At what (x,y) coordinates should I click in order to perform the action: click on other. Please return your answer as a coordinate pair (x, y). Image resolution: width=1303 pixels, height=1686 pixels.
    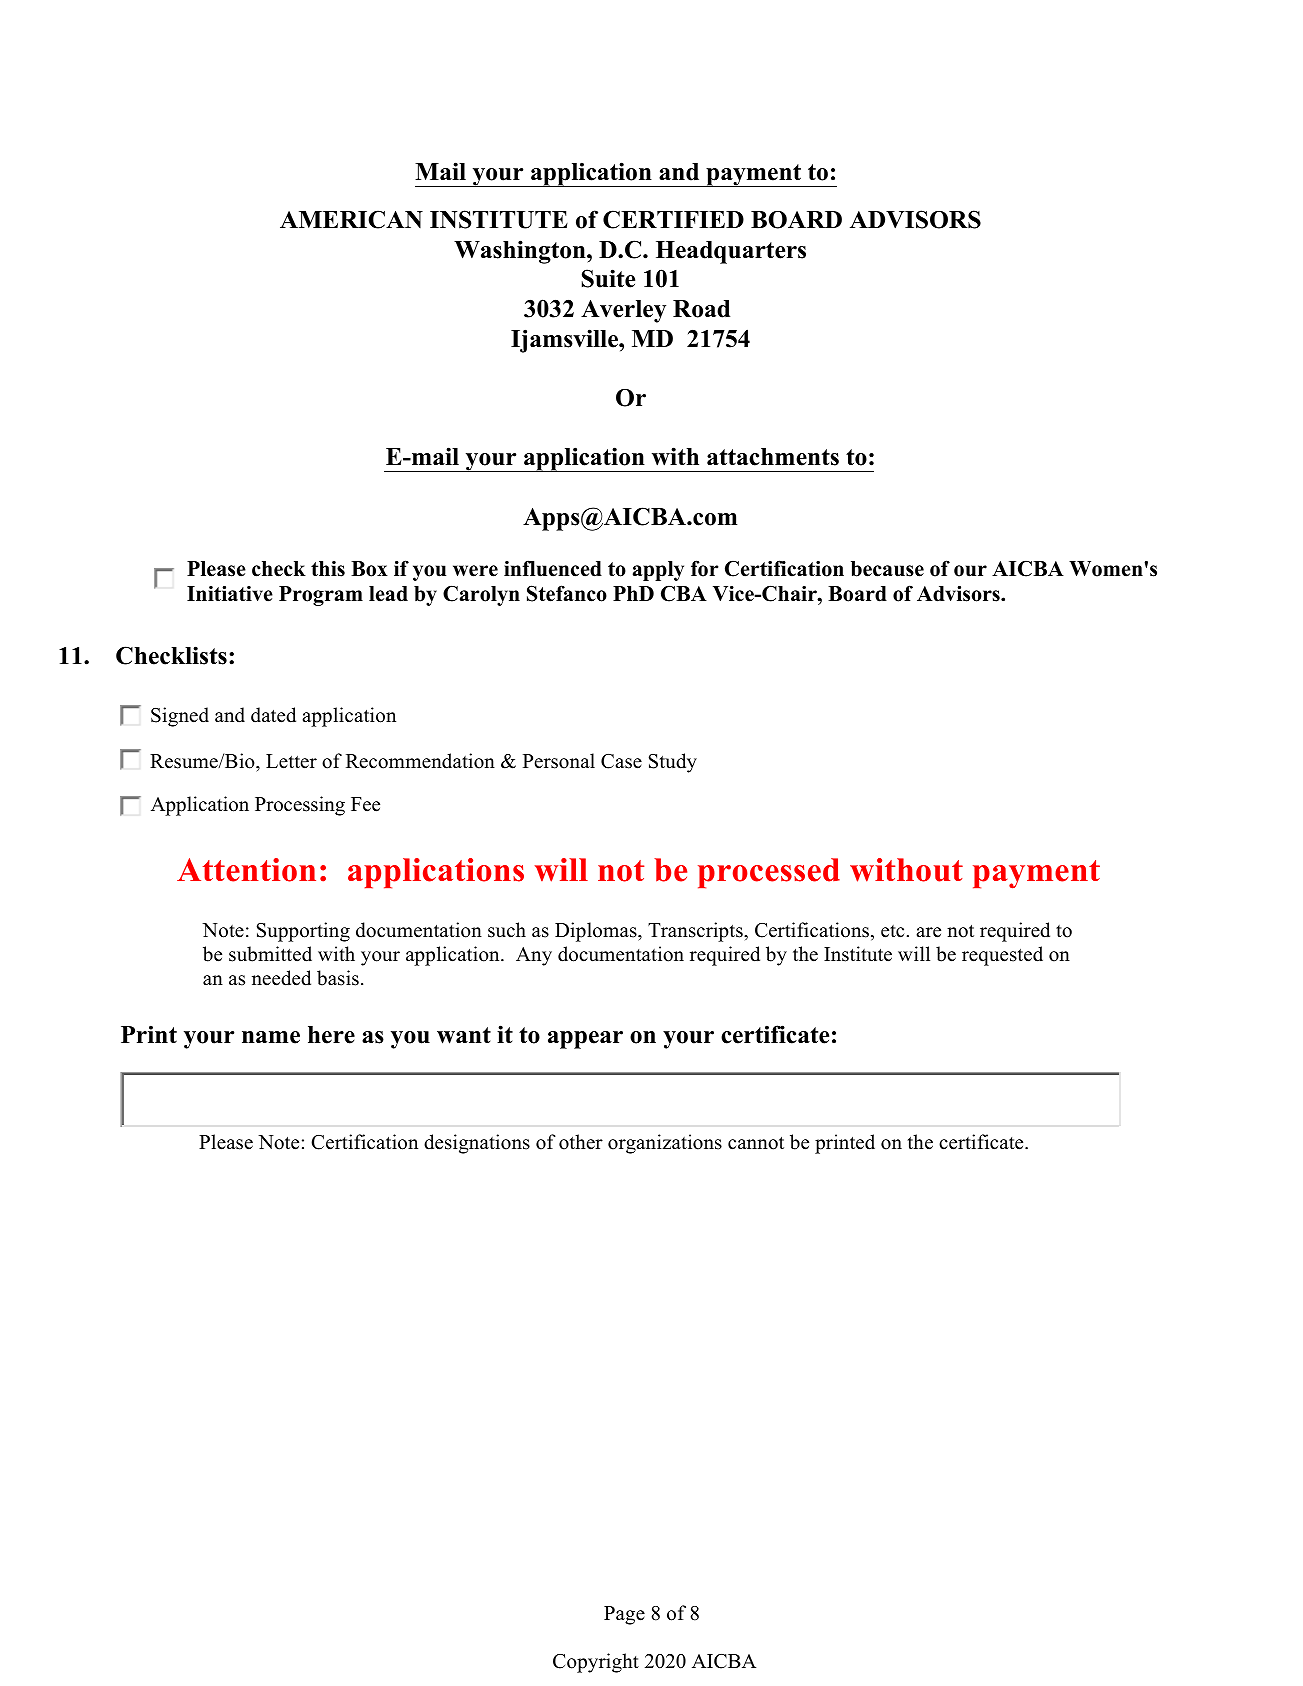
    Looking at the image, I should click on (581, 1142).
